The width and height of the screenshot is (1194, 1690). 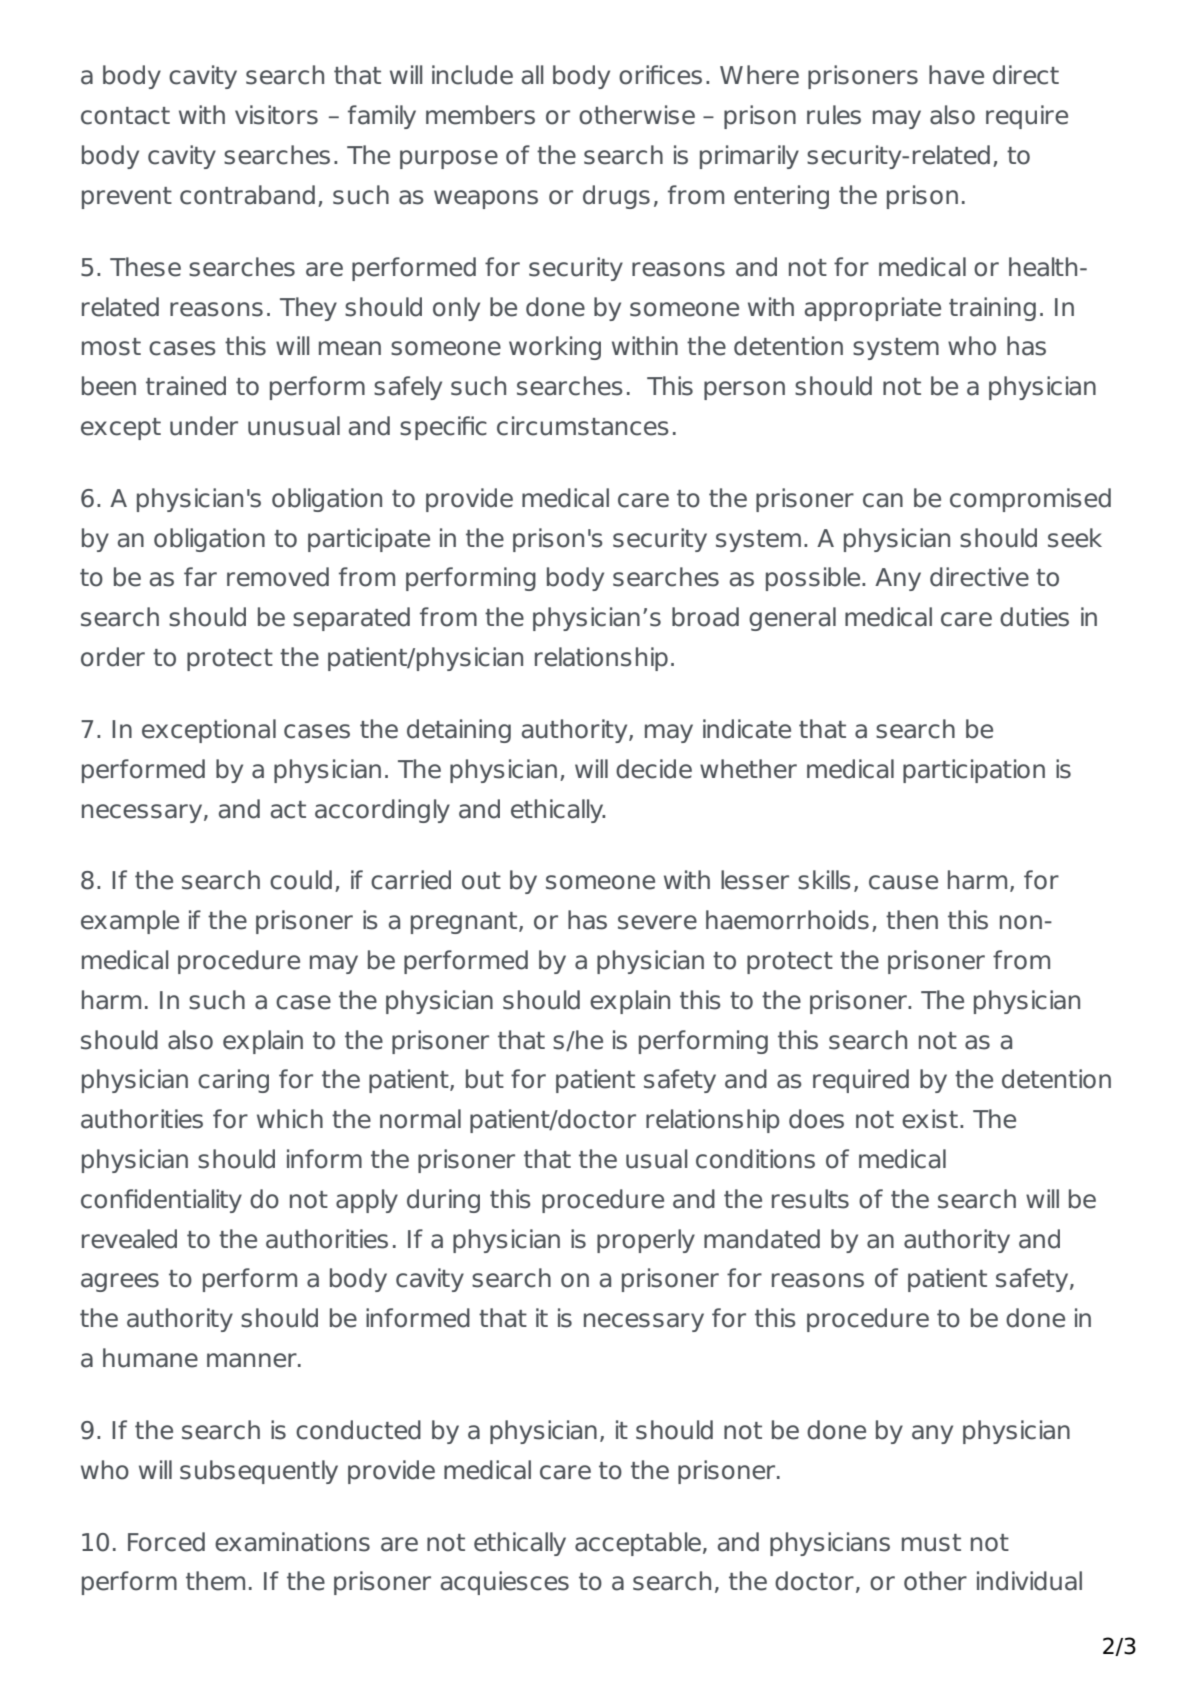 I want to click on them, so click(x=215, y=1581).
